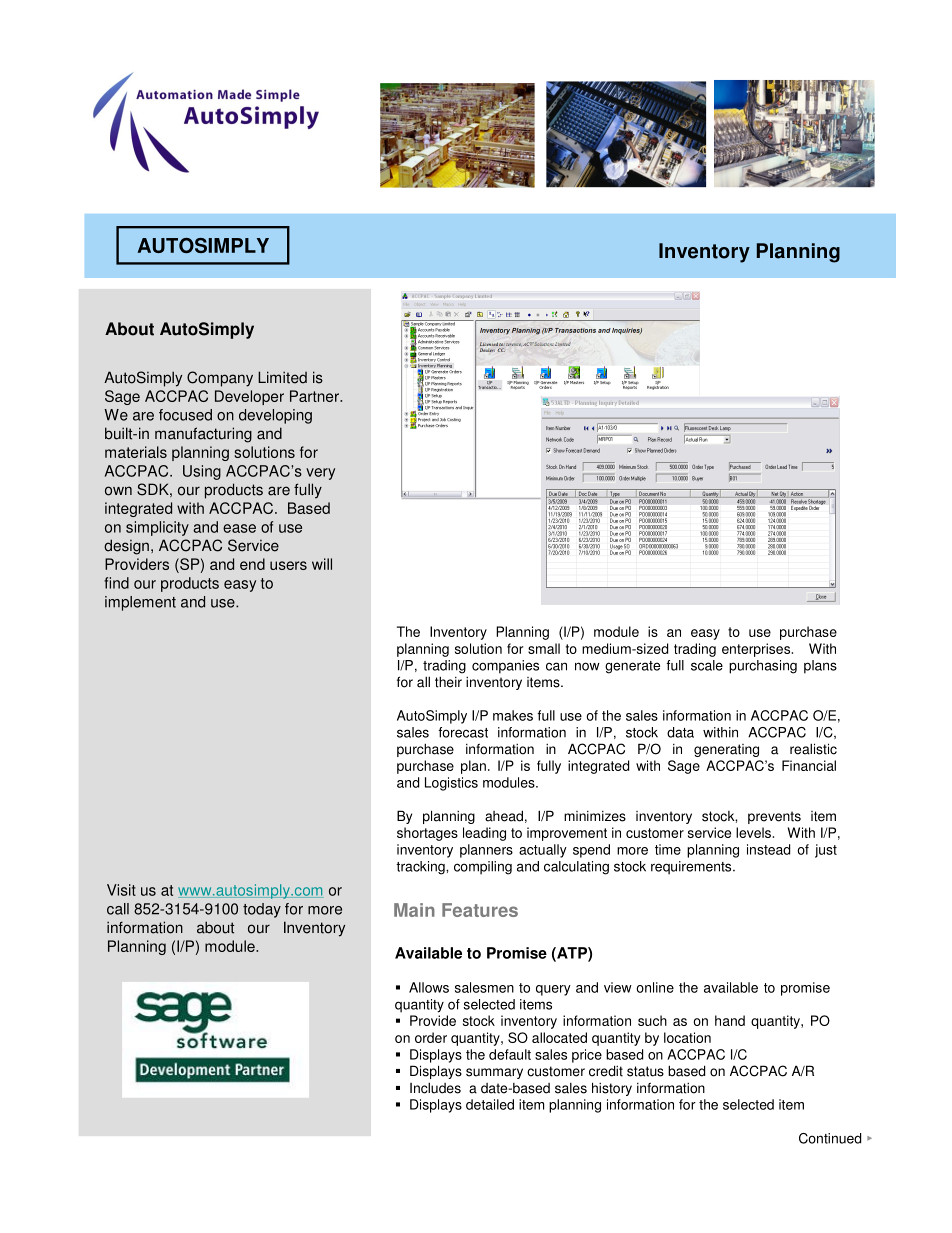 The height and width of the page is (1233, 952). Describe the element at coordinates (435, 1088) in the page. I see `Includes` at that location.
